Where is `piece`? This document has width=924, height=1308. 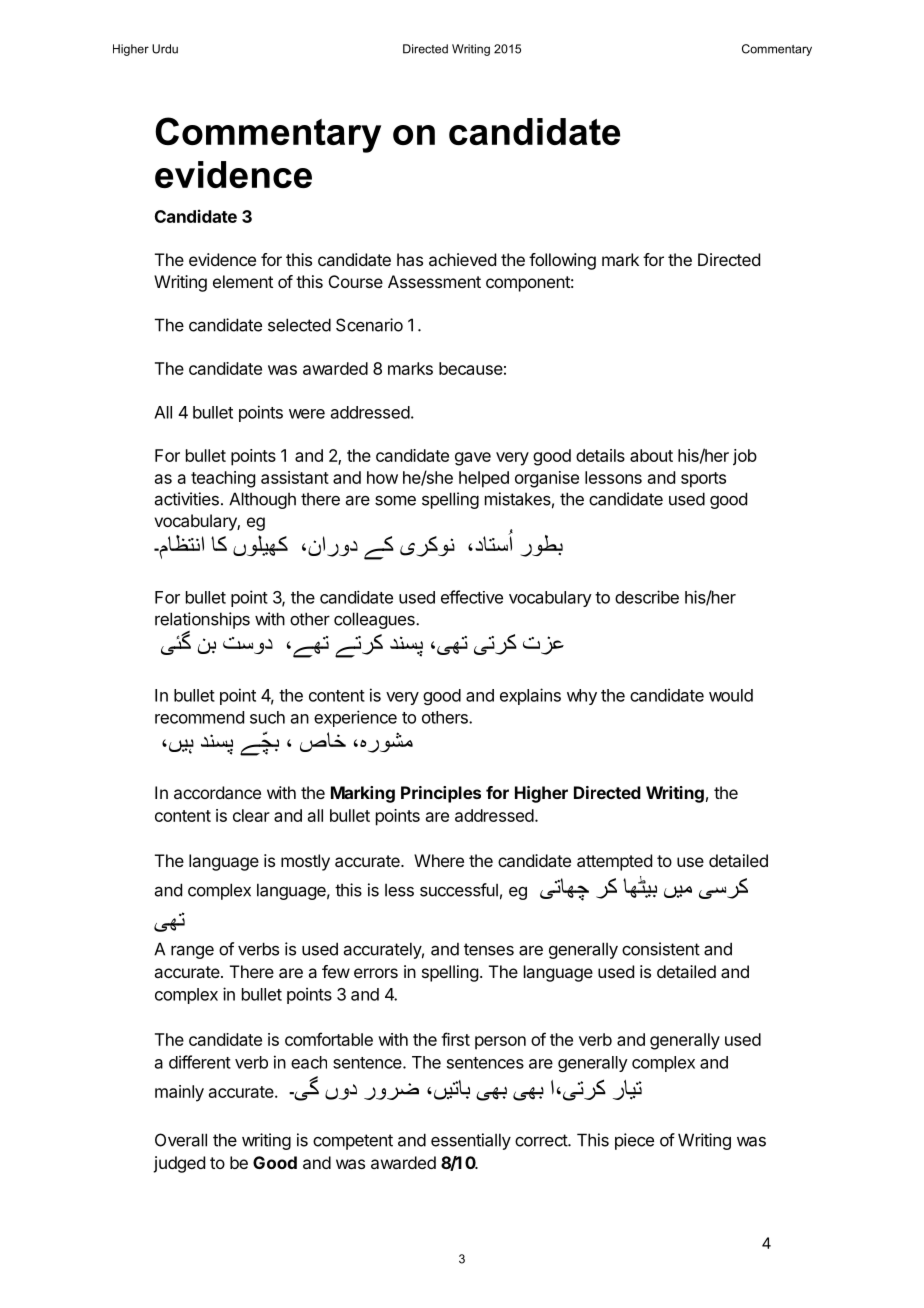
piece is located at coordinates (634, 1141).
